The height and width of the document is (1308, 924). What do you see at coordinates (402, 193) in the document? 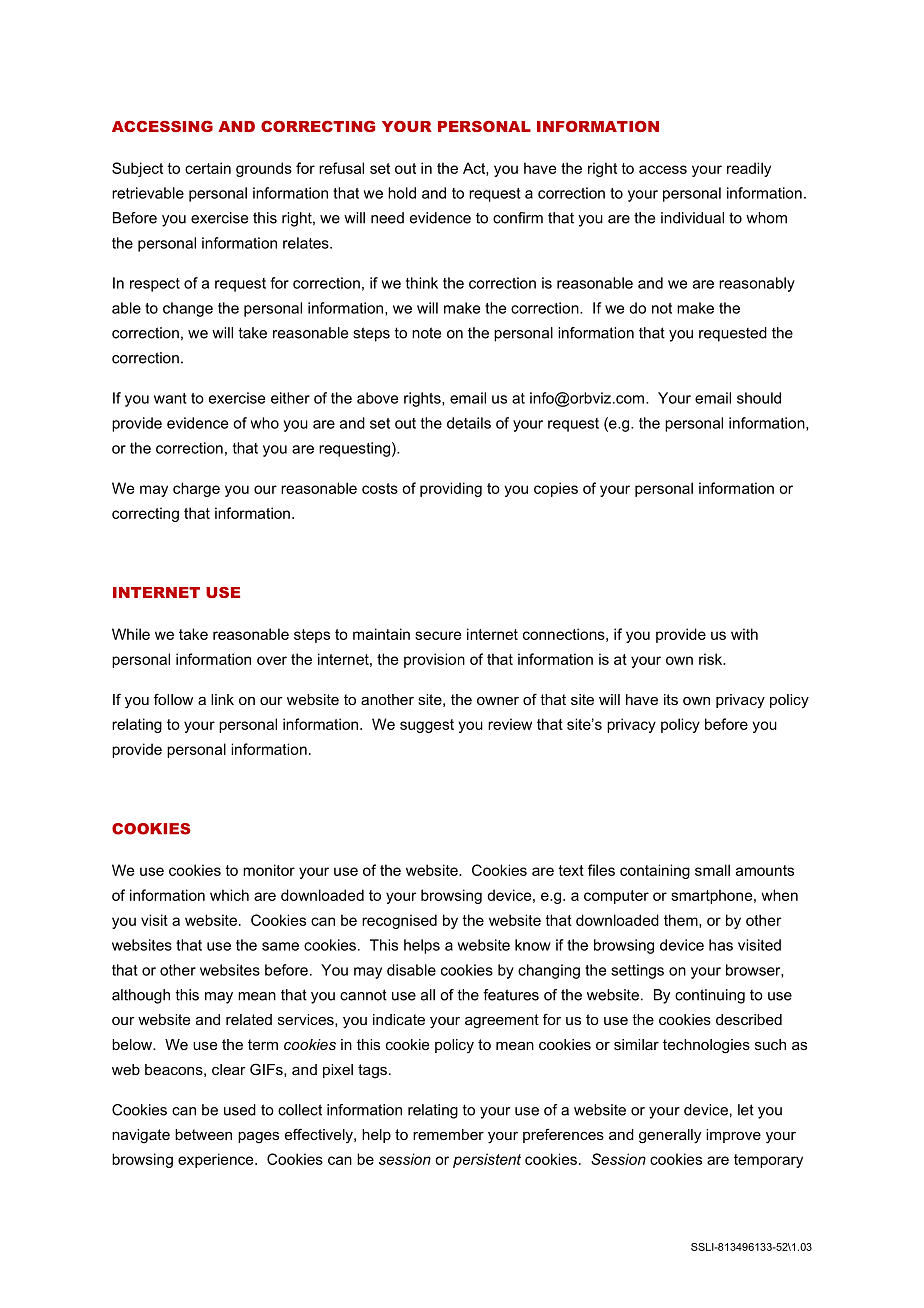
I see `hold` at bounding box center [402, 193].
